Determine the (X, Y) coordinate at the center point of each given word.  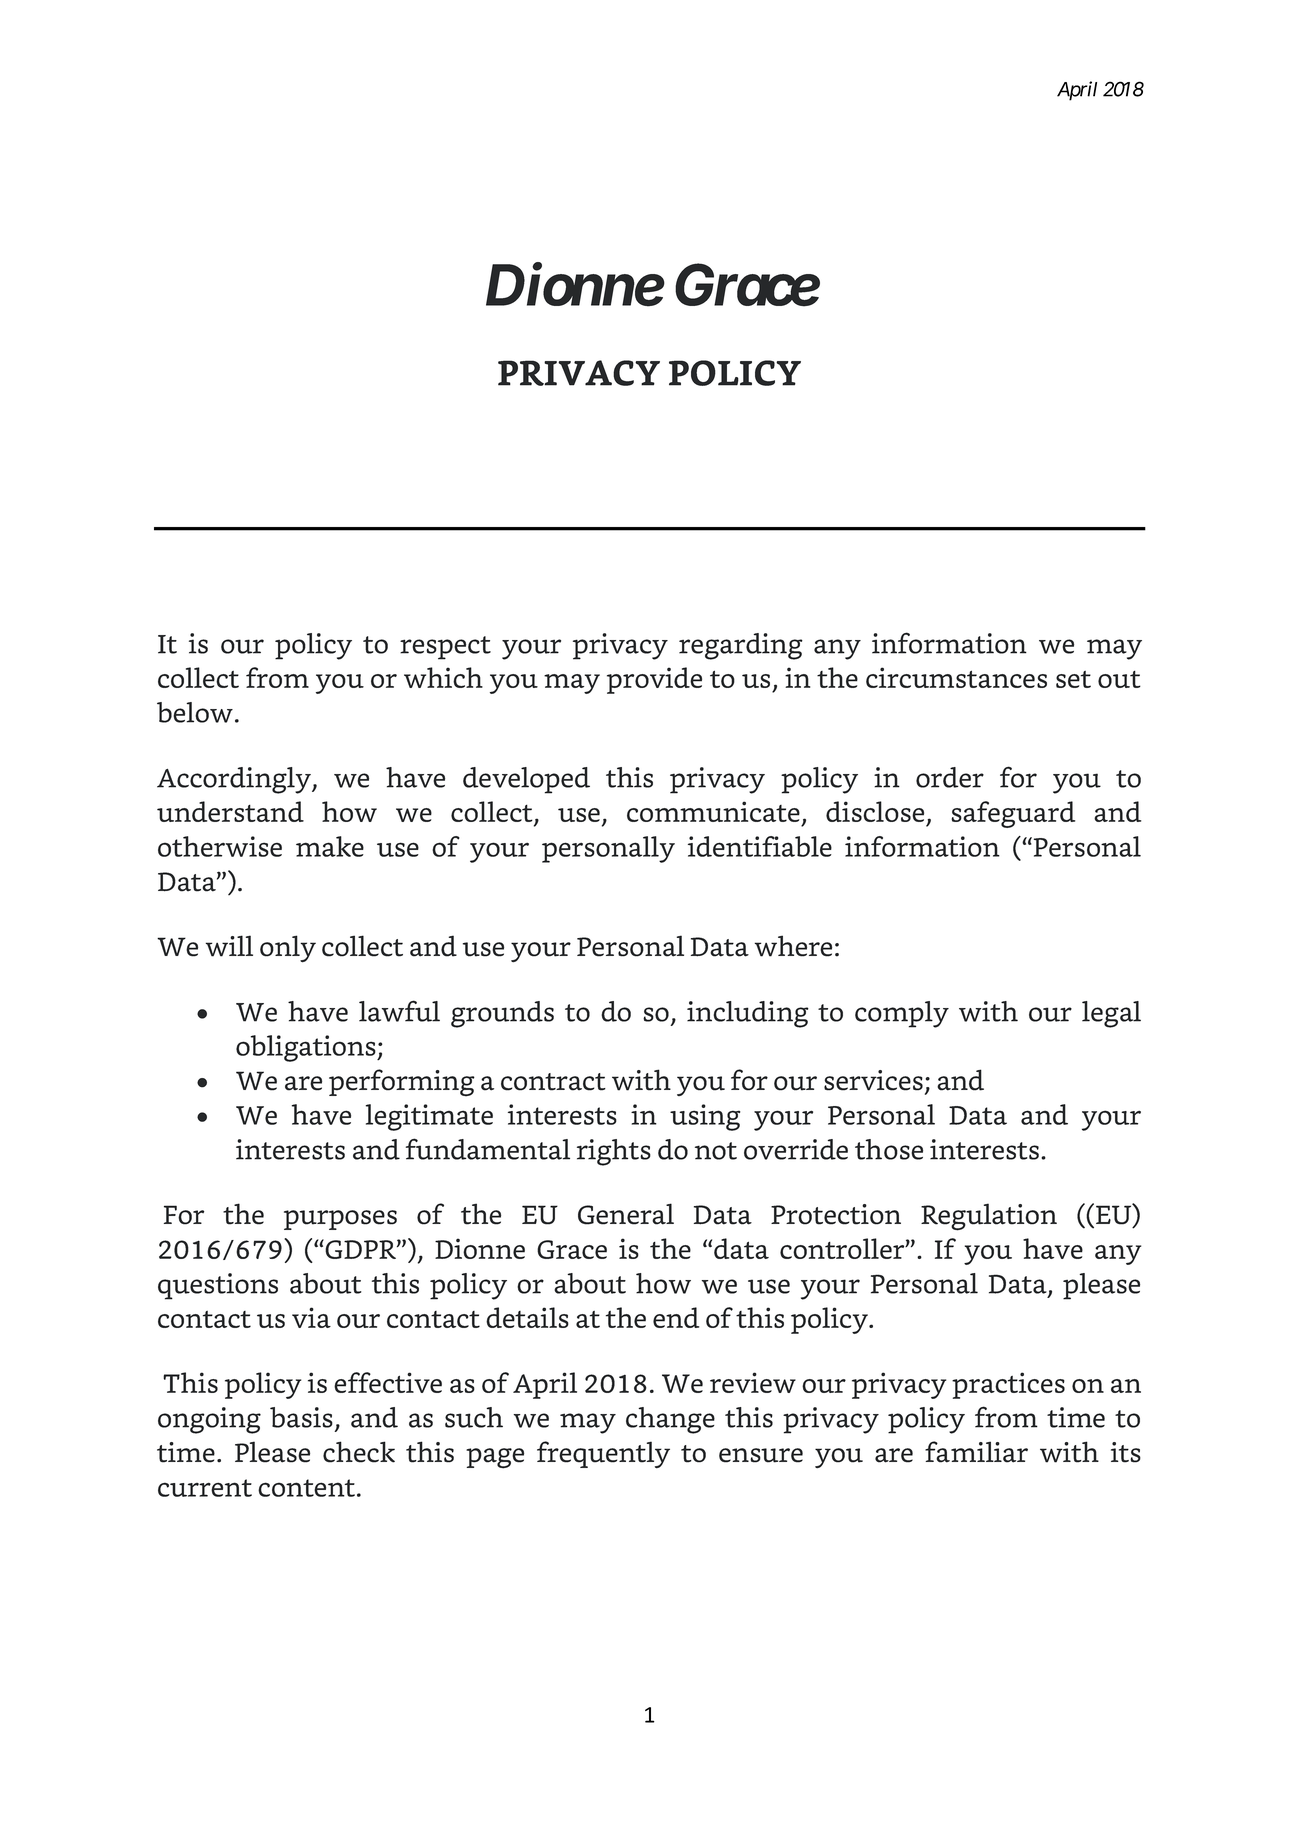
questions (218, 1286)
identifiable (760, 846)
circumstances (956, 677)
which (443, 677)
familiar (976, 1452)
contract (553, 1082)
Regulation (989, 1217)
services (873, 1080)
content (306, 1488)
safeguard (1013, 814)
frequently (603, 1454)
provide (654, 680)
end (676, 1317)
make (330, 846)
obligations (307, 1048)
